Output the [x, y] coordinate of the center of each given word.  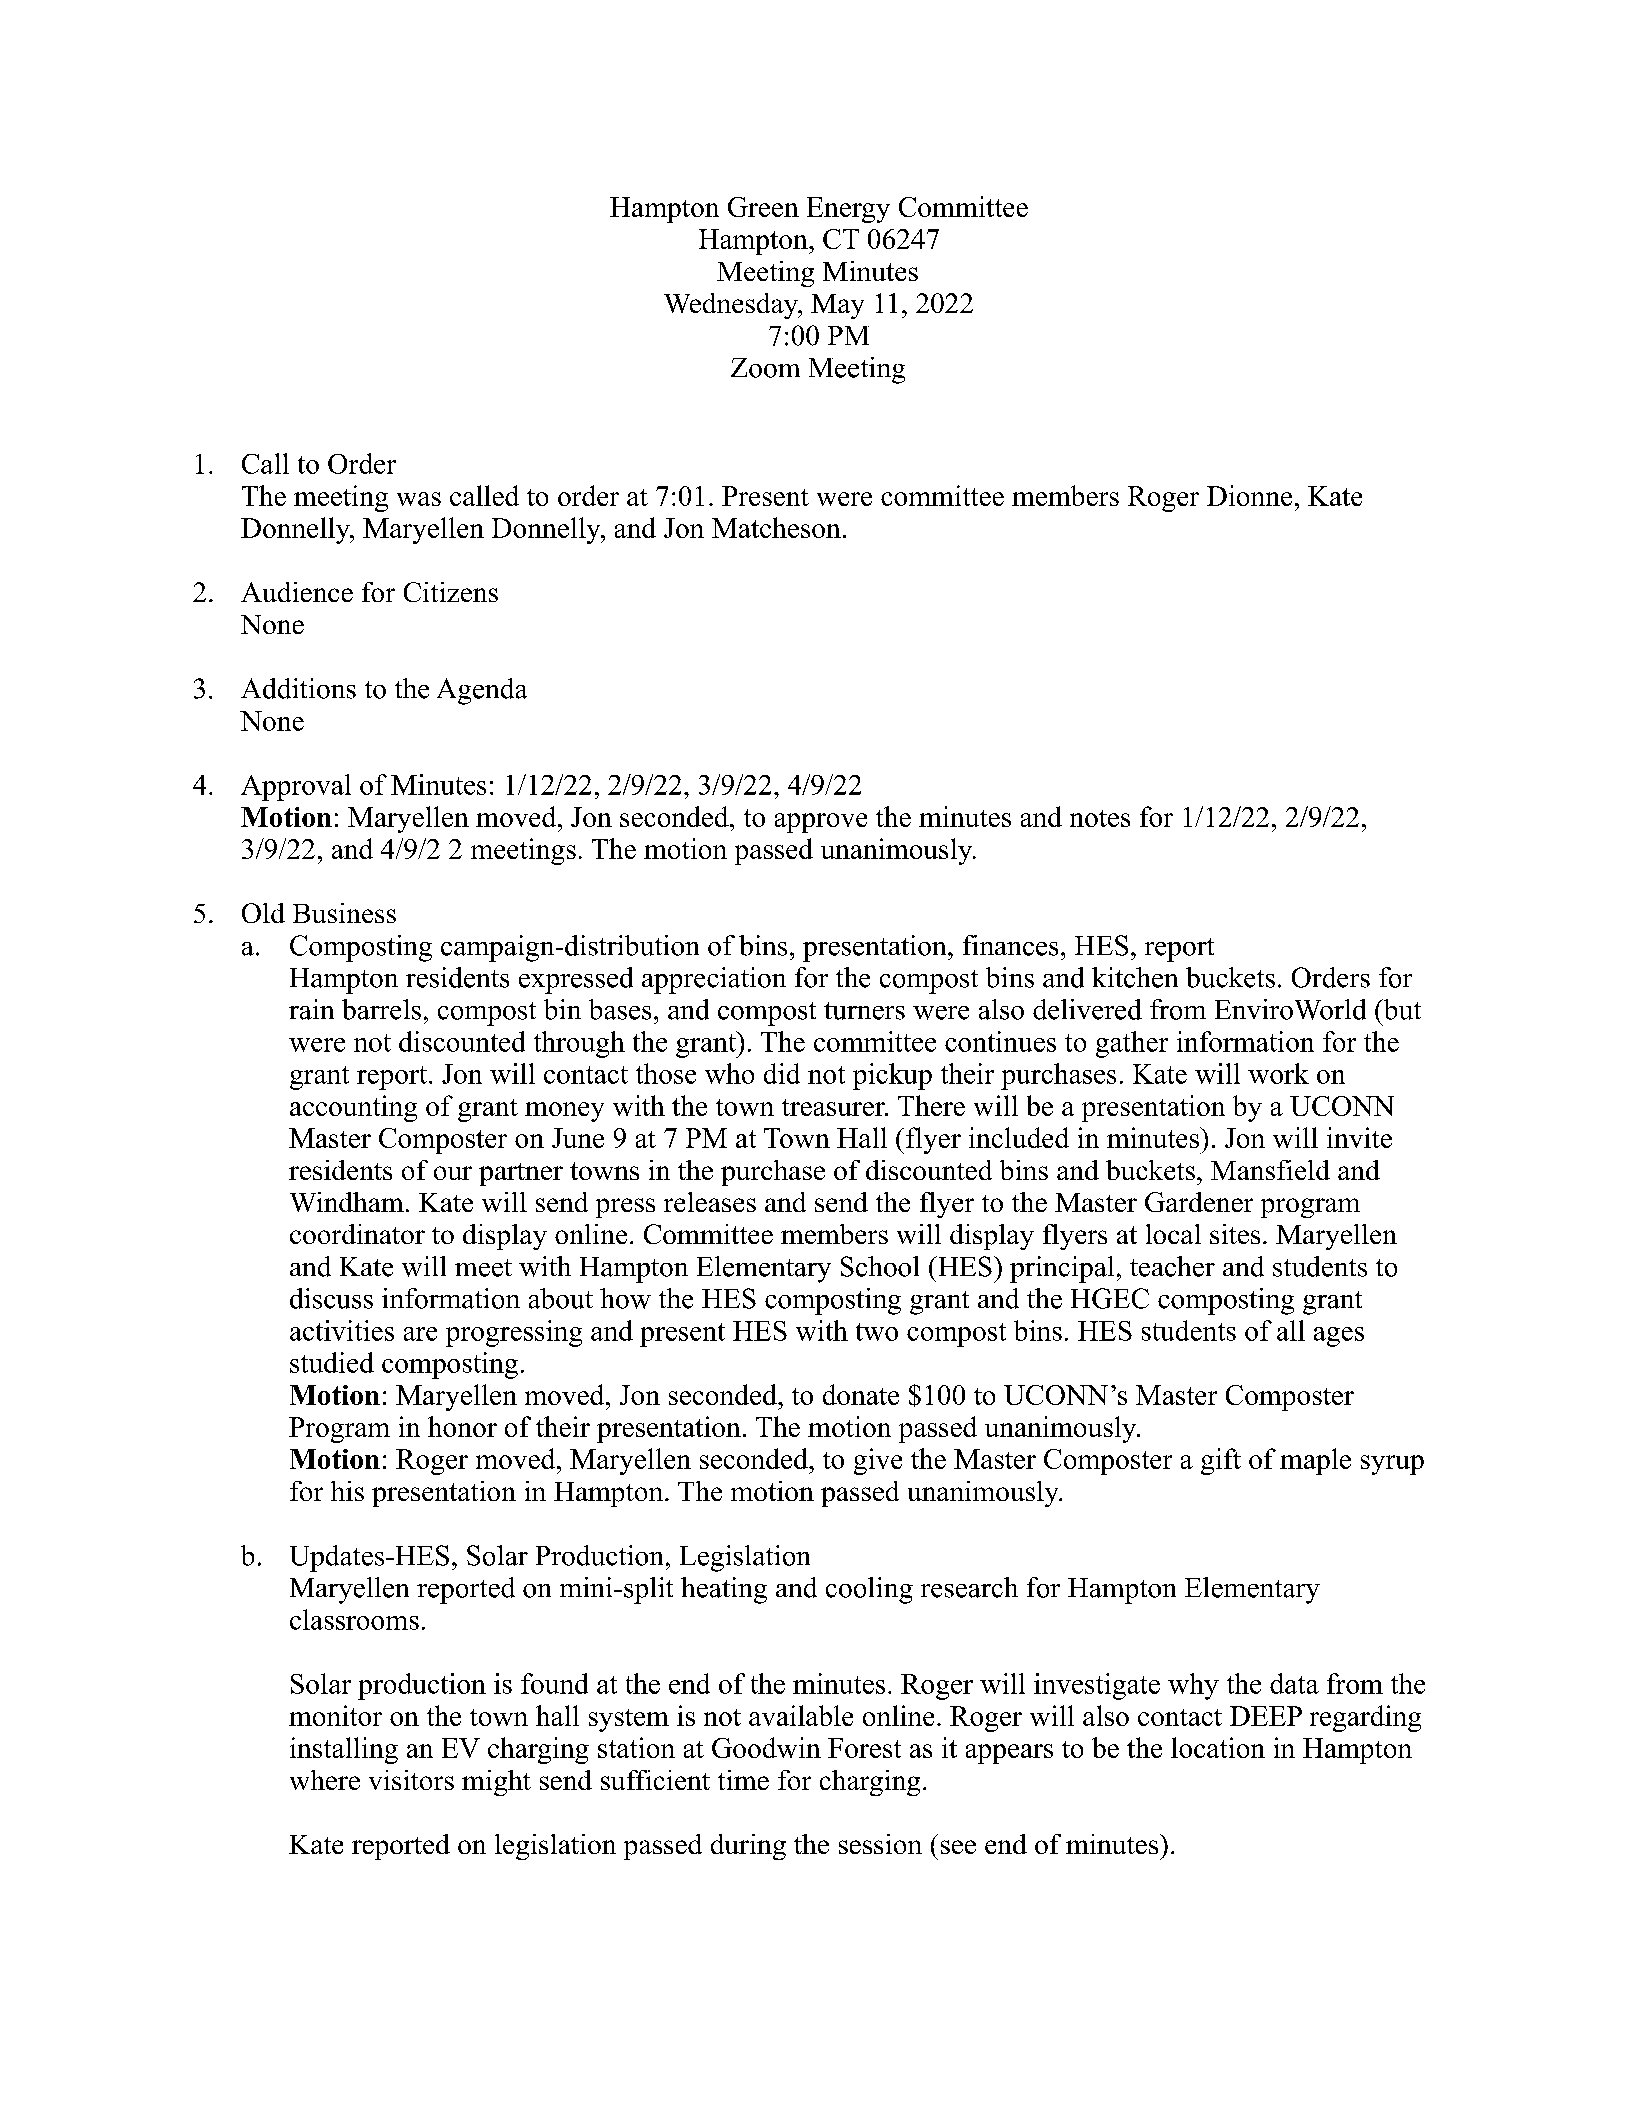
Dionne [1249, 495]
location [1218, 1747]
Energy [848, 210]
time [743, 1780]
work [1278, 1073]
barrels [381, 1009]
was [419, 499]
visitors [411, 1780]
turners [864, 1011]
